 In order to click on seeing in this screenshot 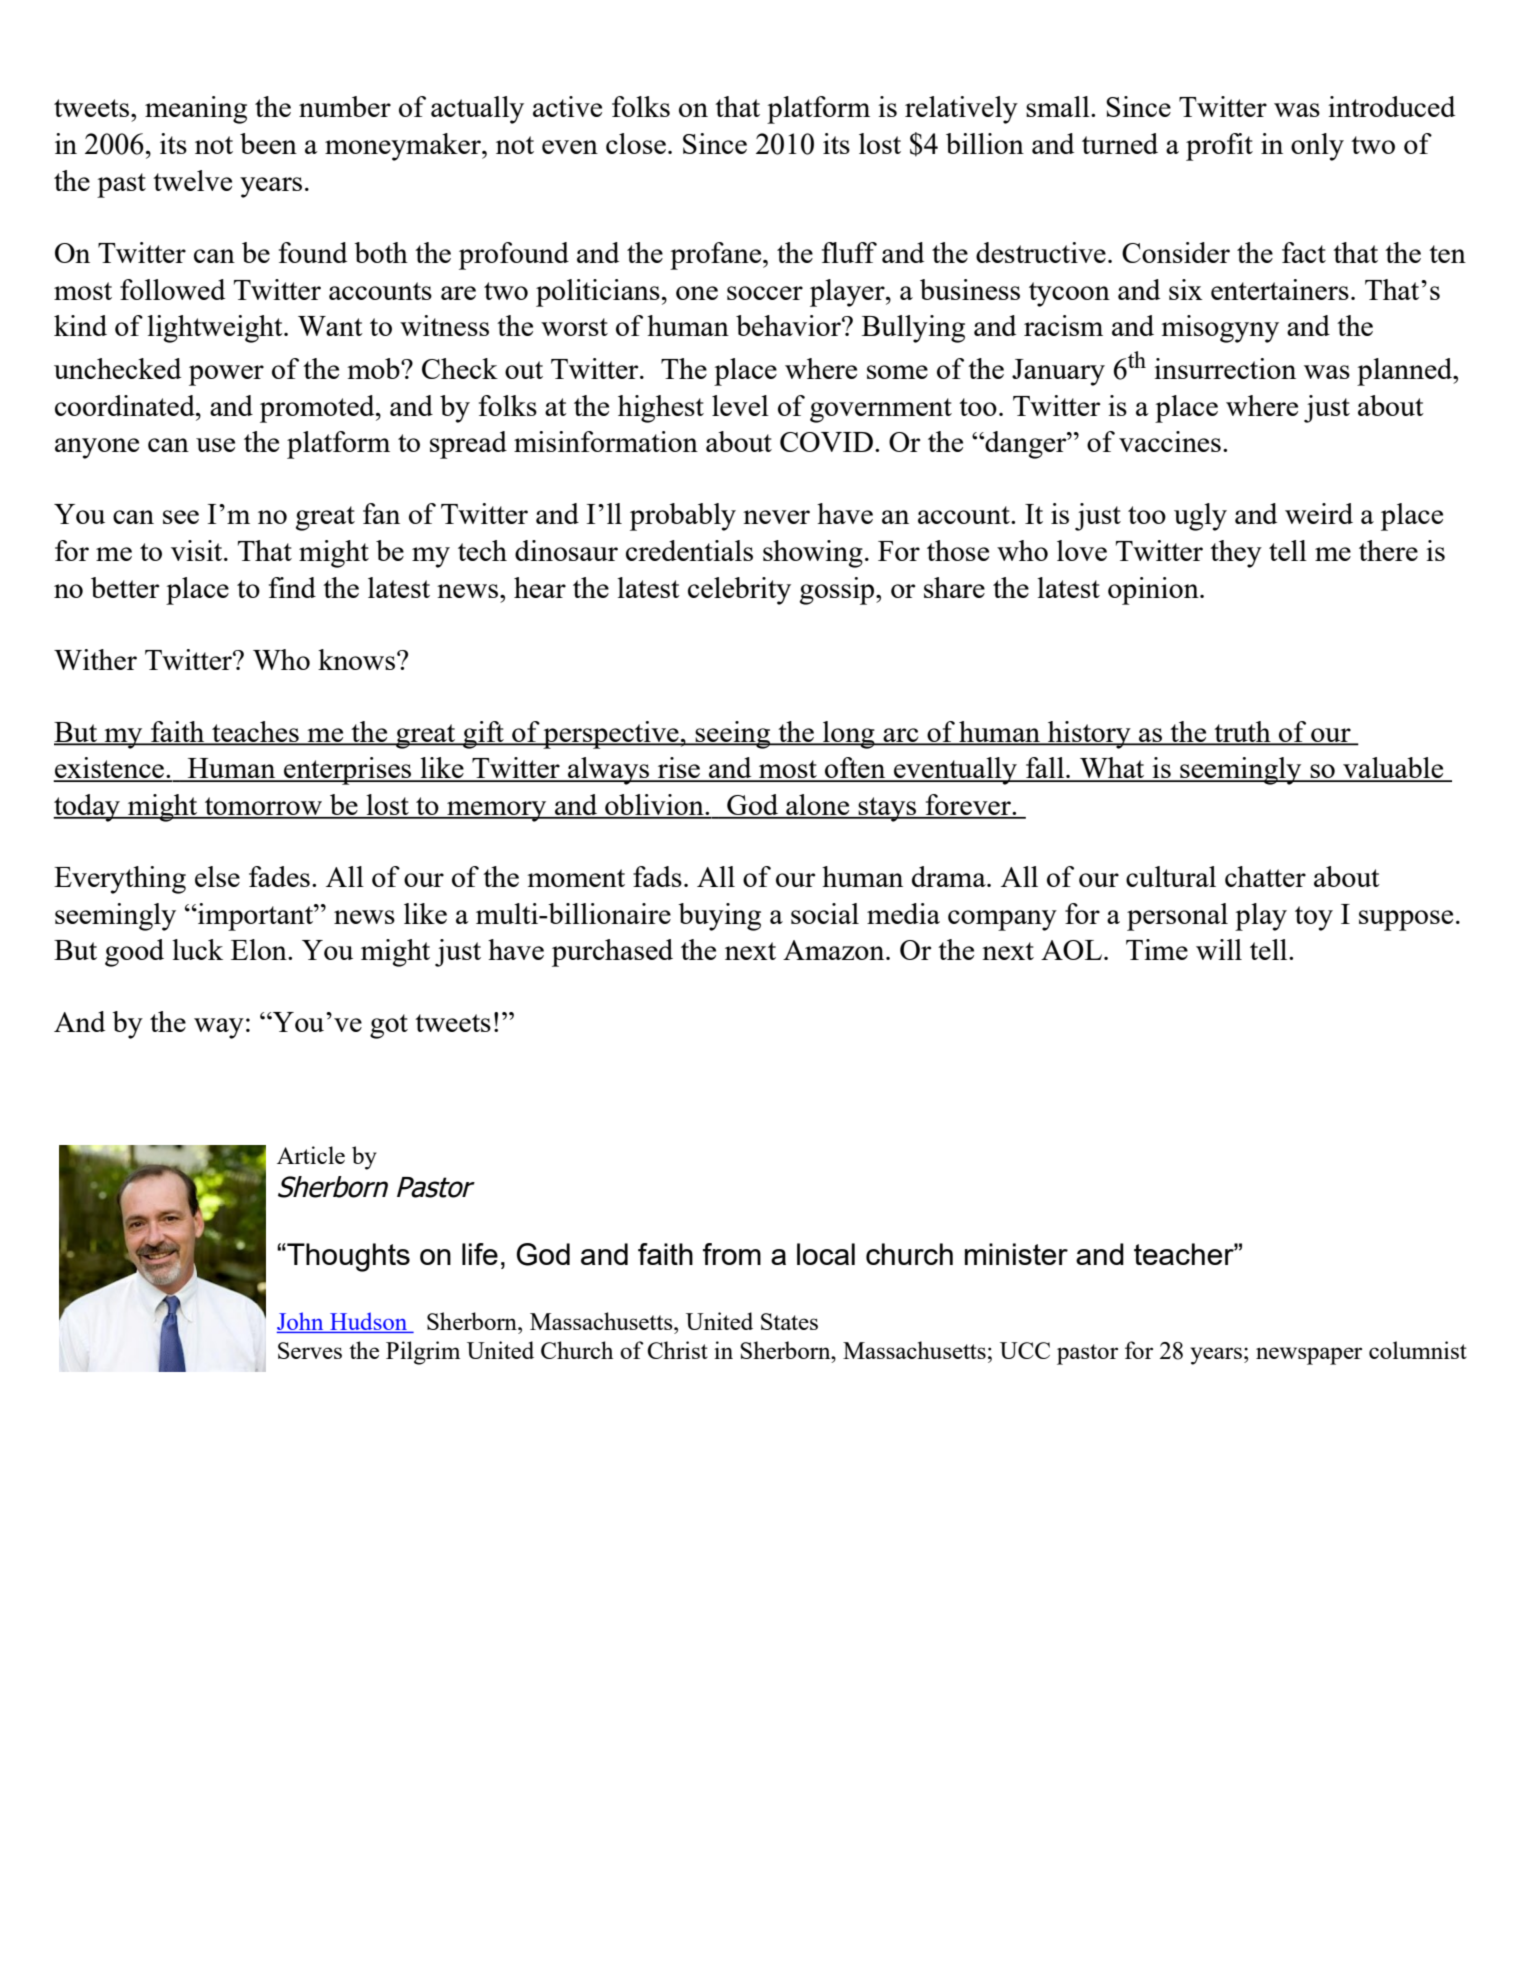, I will do `click(733, 735)`.
